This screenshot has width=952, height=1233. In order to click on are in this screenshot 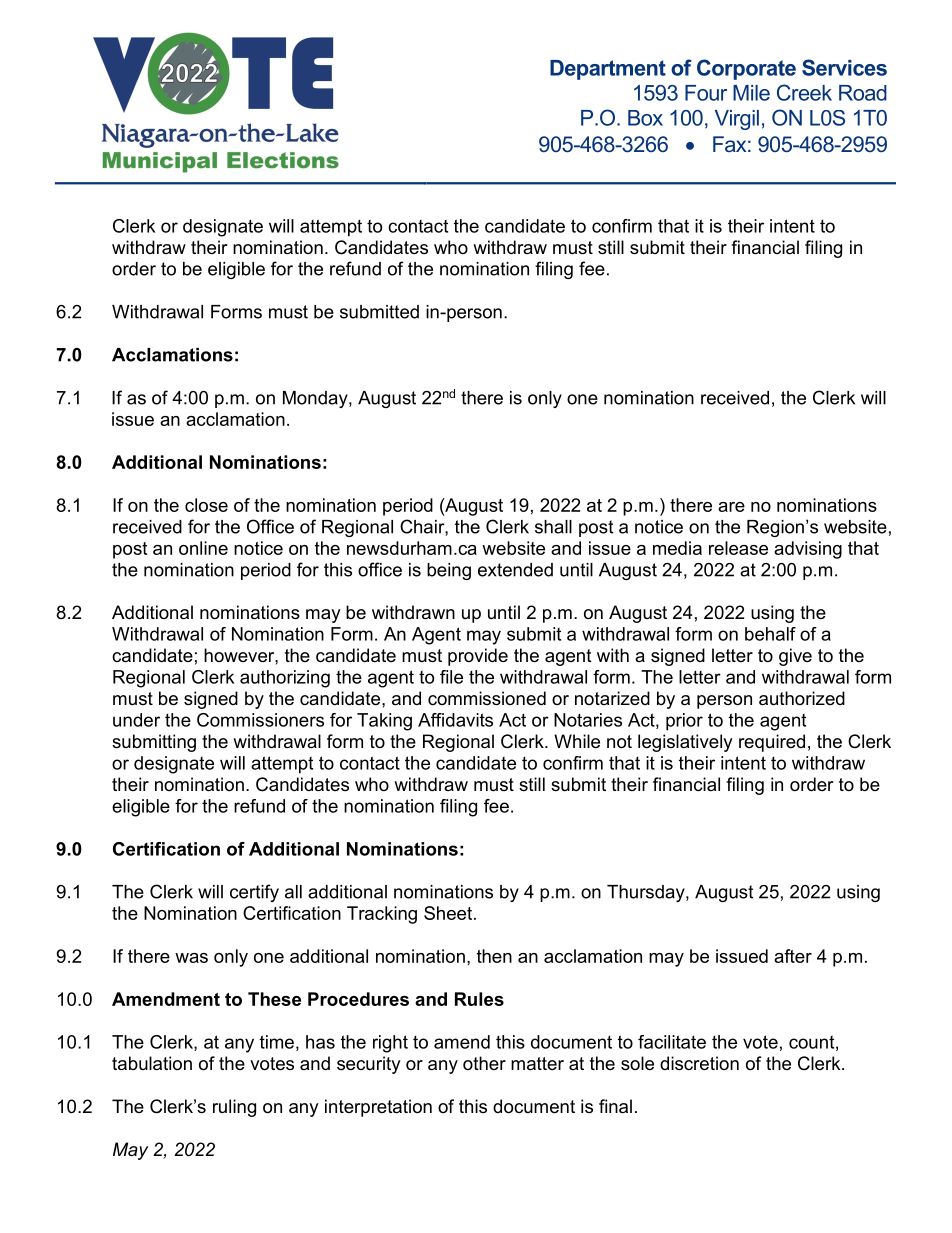, I will do `click(731, 507)`.
